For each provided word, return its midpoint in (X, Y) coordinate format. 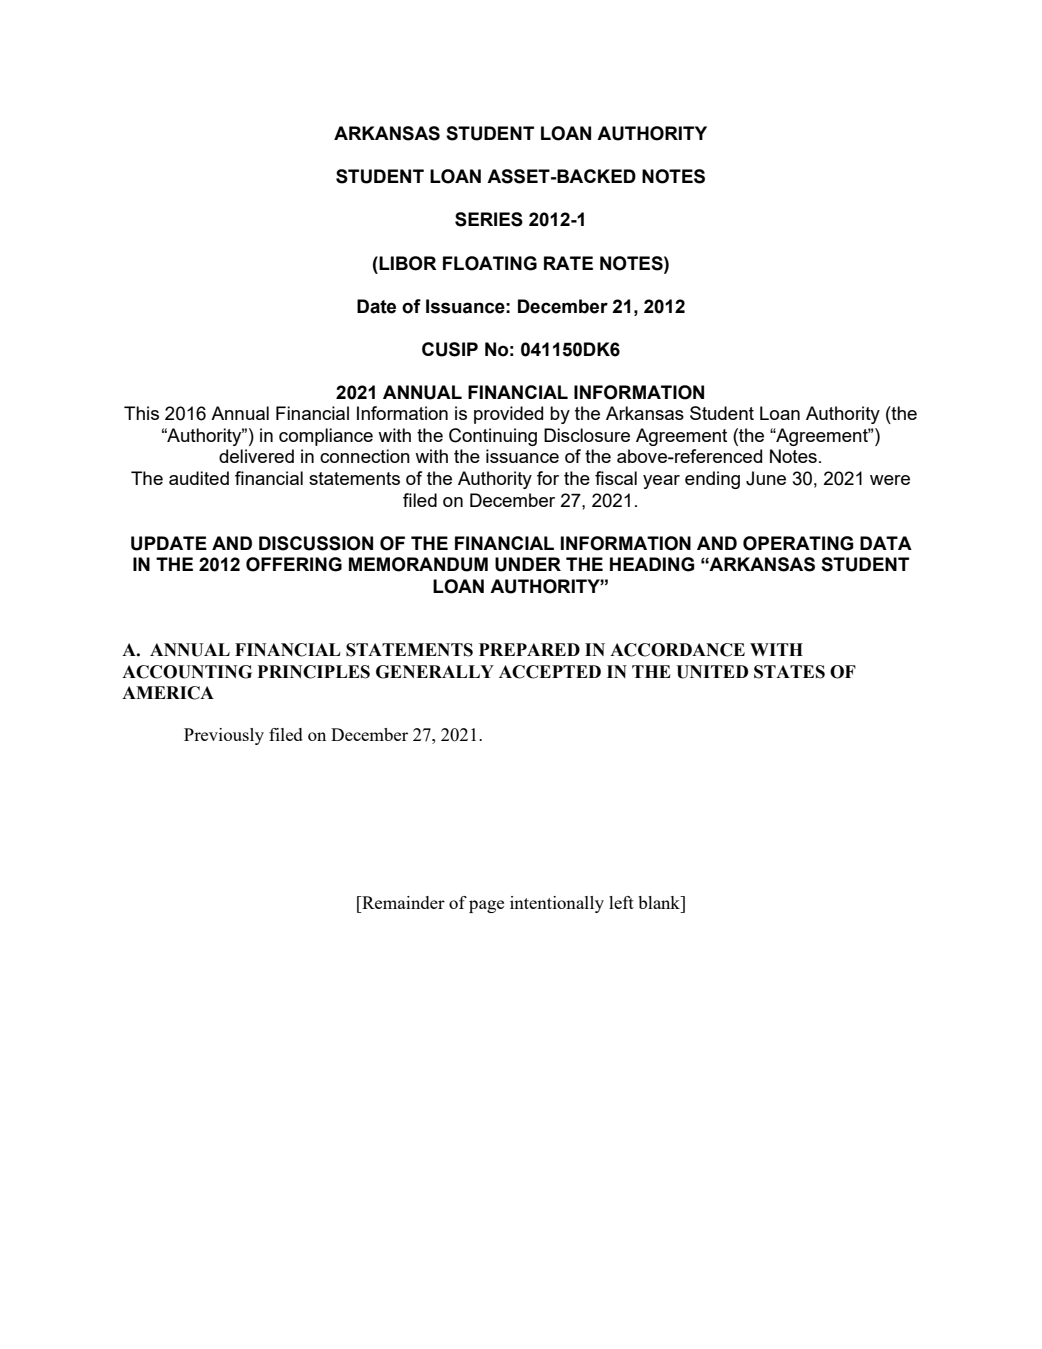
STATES (789, 672)
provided (508, 415)
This (141, 413)
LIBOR (407, 263)
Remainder (402, 902)
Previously (224, 736)
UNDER (528, 564)
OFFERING (294, 564)
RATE (568, 263)
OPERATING (798, 543)
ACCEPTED (550, 672)
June (766, 478)
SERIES (489, 219)
